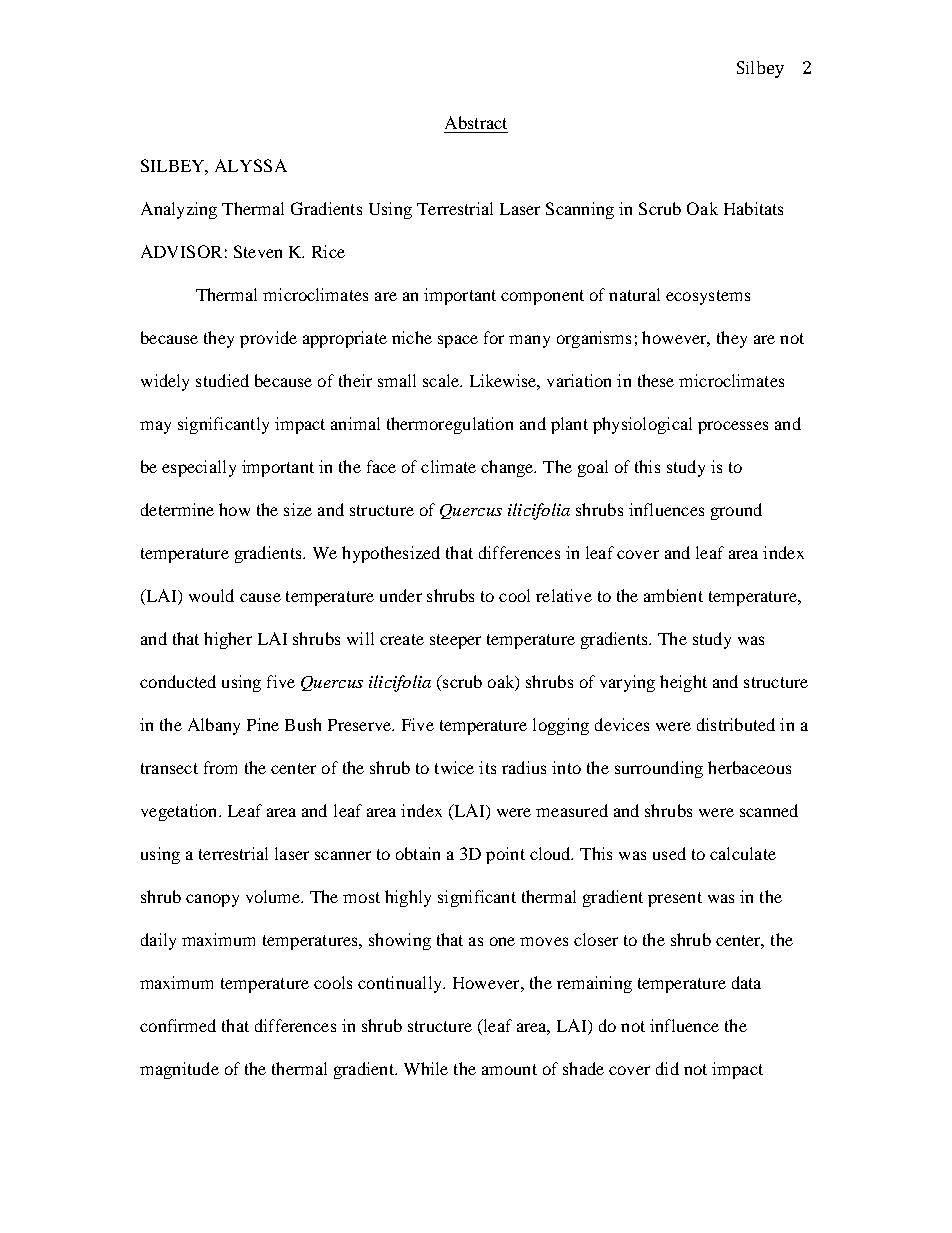 The height and width of the document is (1233, 952). What do you see at coordinates (251, 165) in the document?
I see `ALYSSA` at bounding box center [251, 165].
